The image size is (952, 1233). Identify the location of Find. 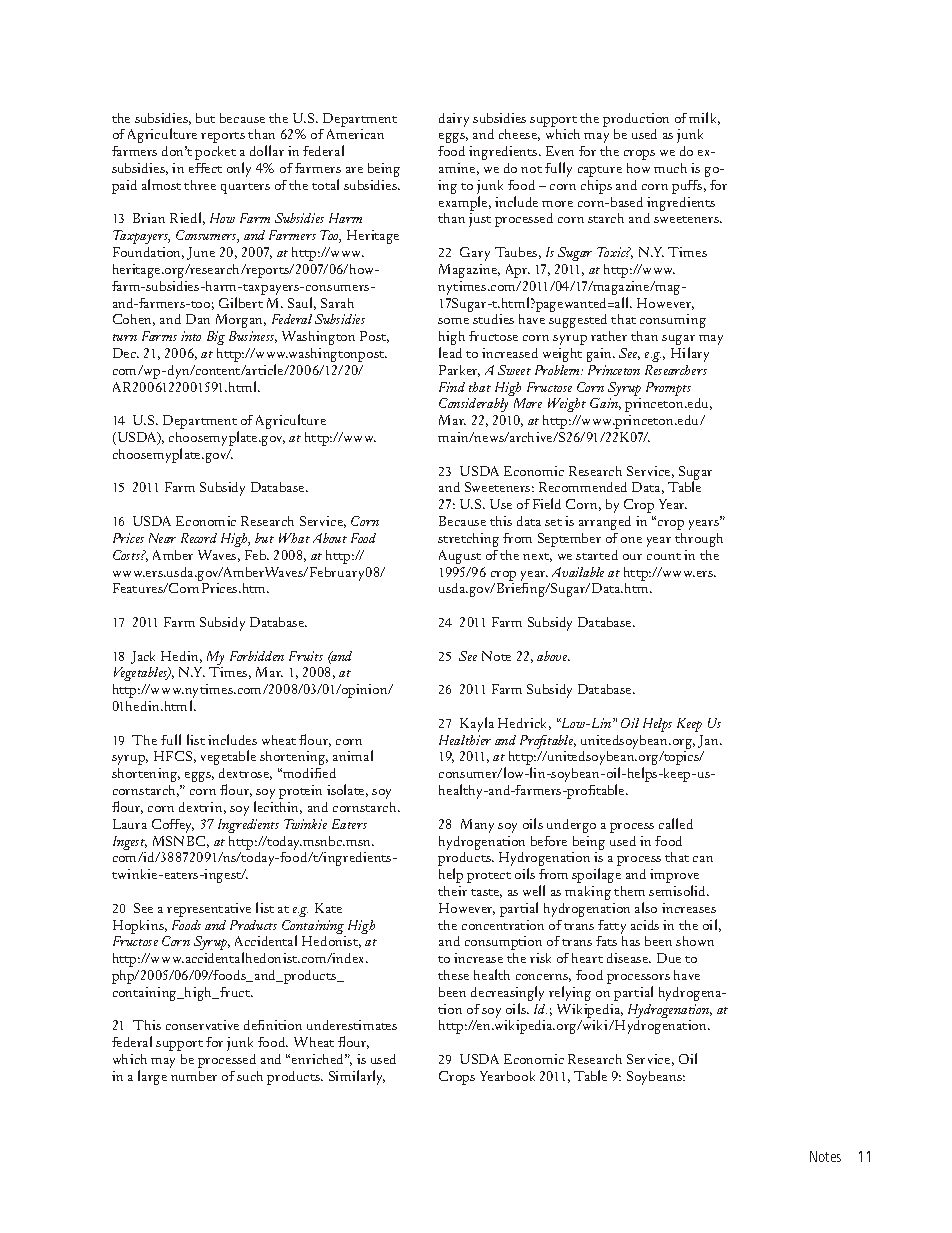
(452, 387).
